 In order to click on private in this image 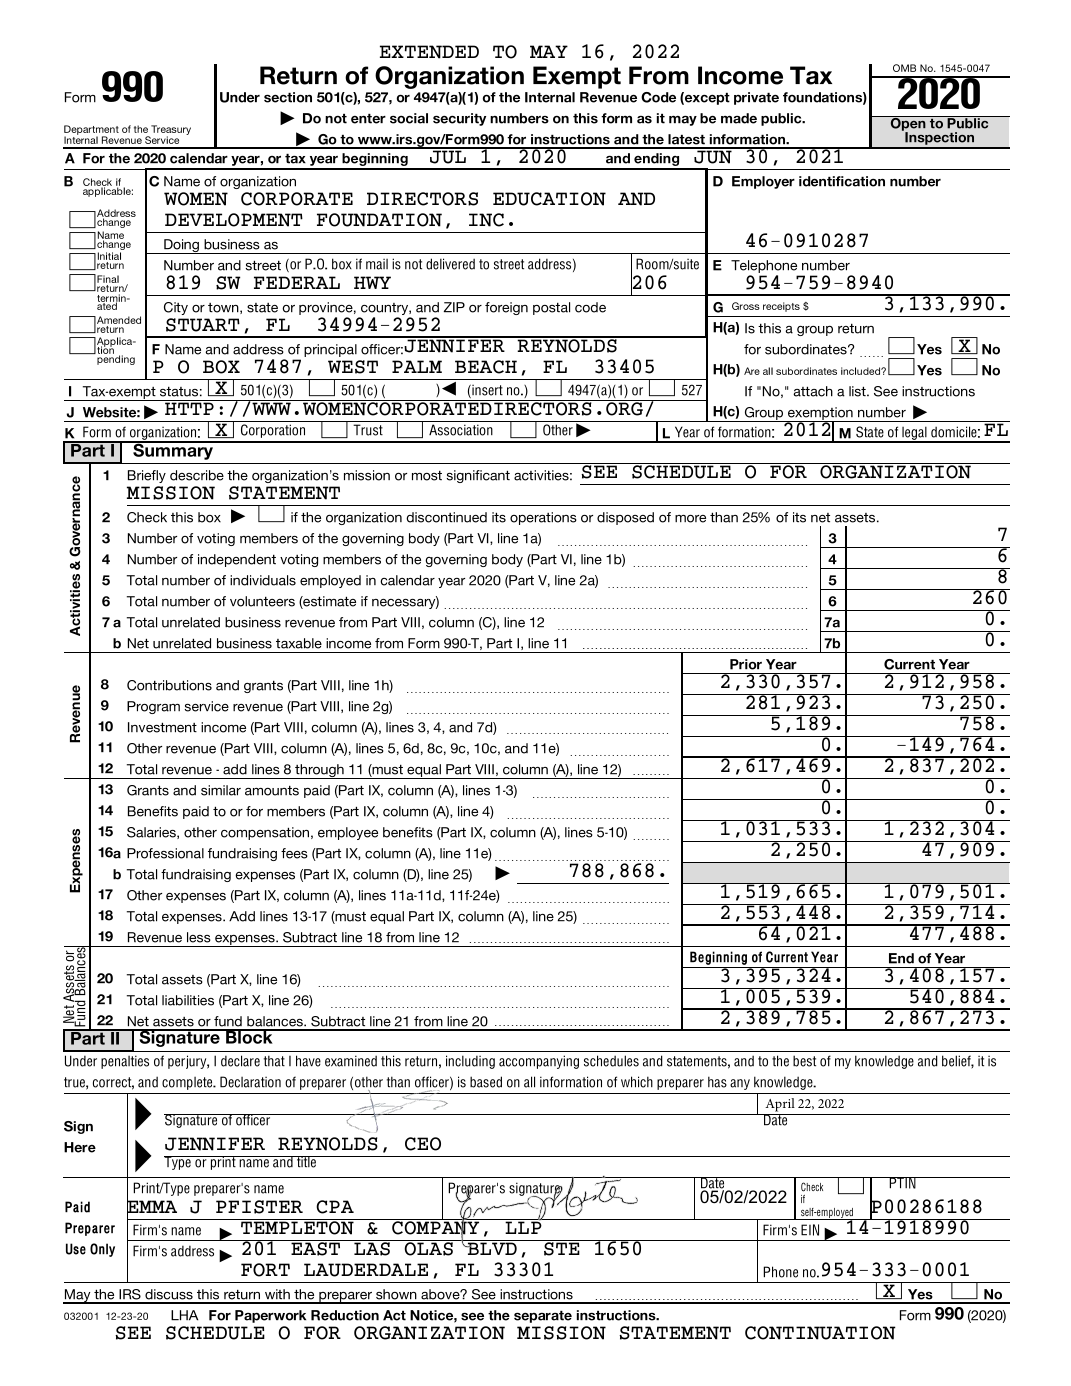, I will do `click(756, 98)`.
